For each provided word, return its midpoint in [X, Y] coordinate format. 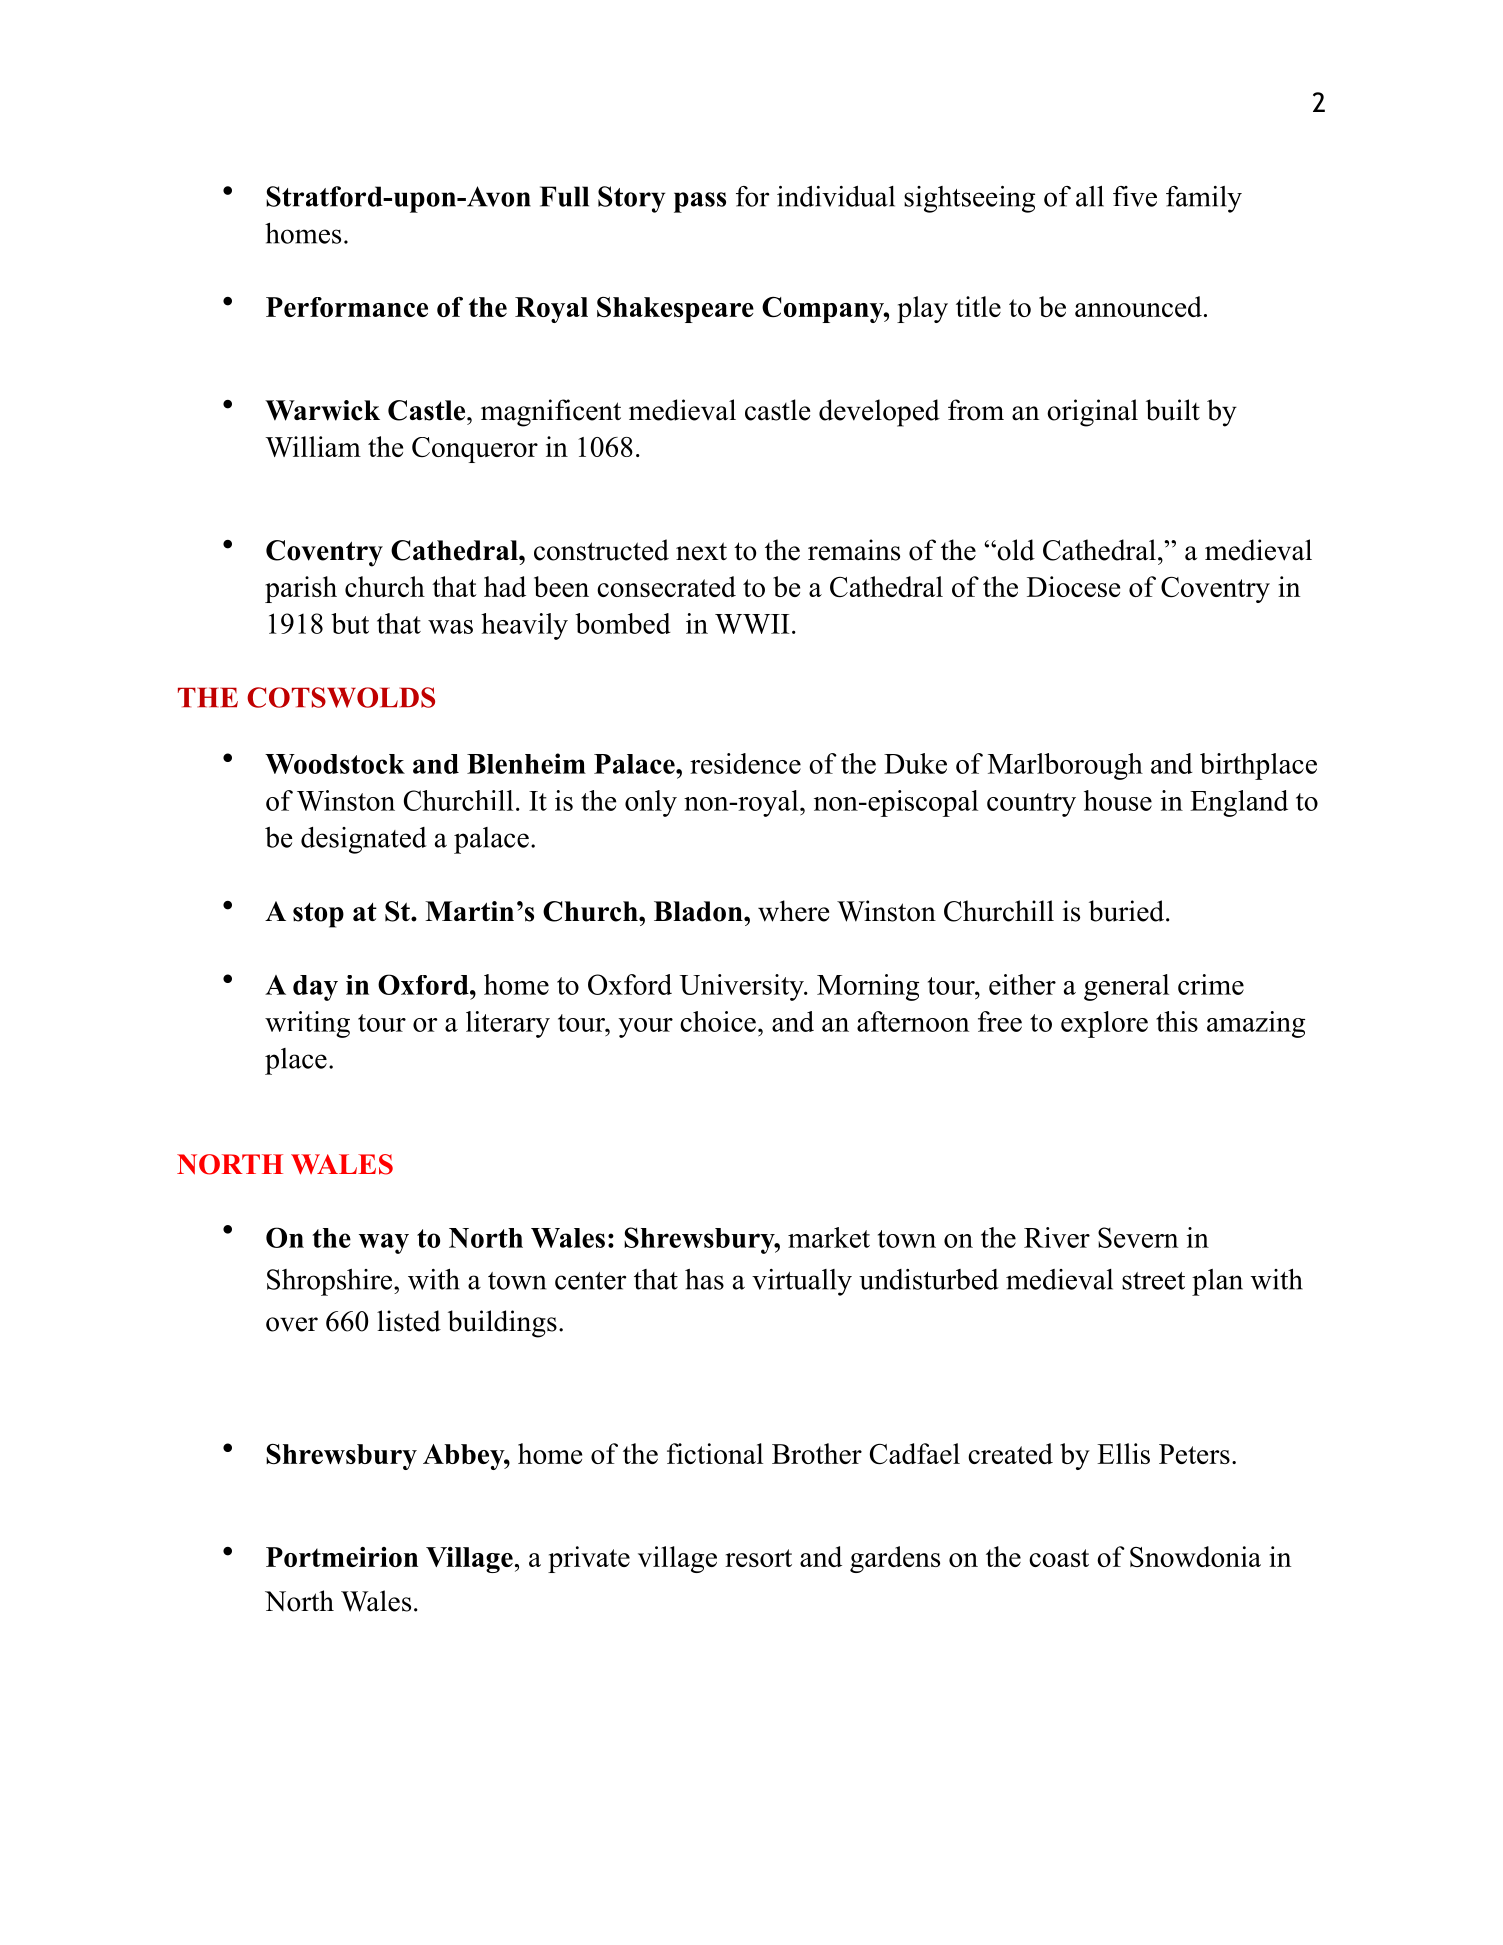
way [384, 1243]
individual [836, 196]
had [505, 586]
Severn [1138, 1237]
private [589, 1559]
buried [1128, 911]
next [701, 551]
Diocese [1073, 586]
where [793, 911]
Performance [347, 307]
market [829, 1237]
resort [758, 1558]
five [1135, 196]
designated [364, 840]
